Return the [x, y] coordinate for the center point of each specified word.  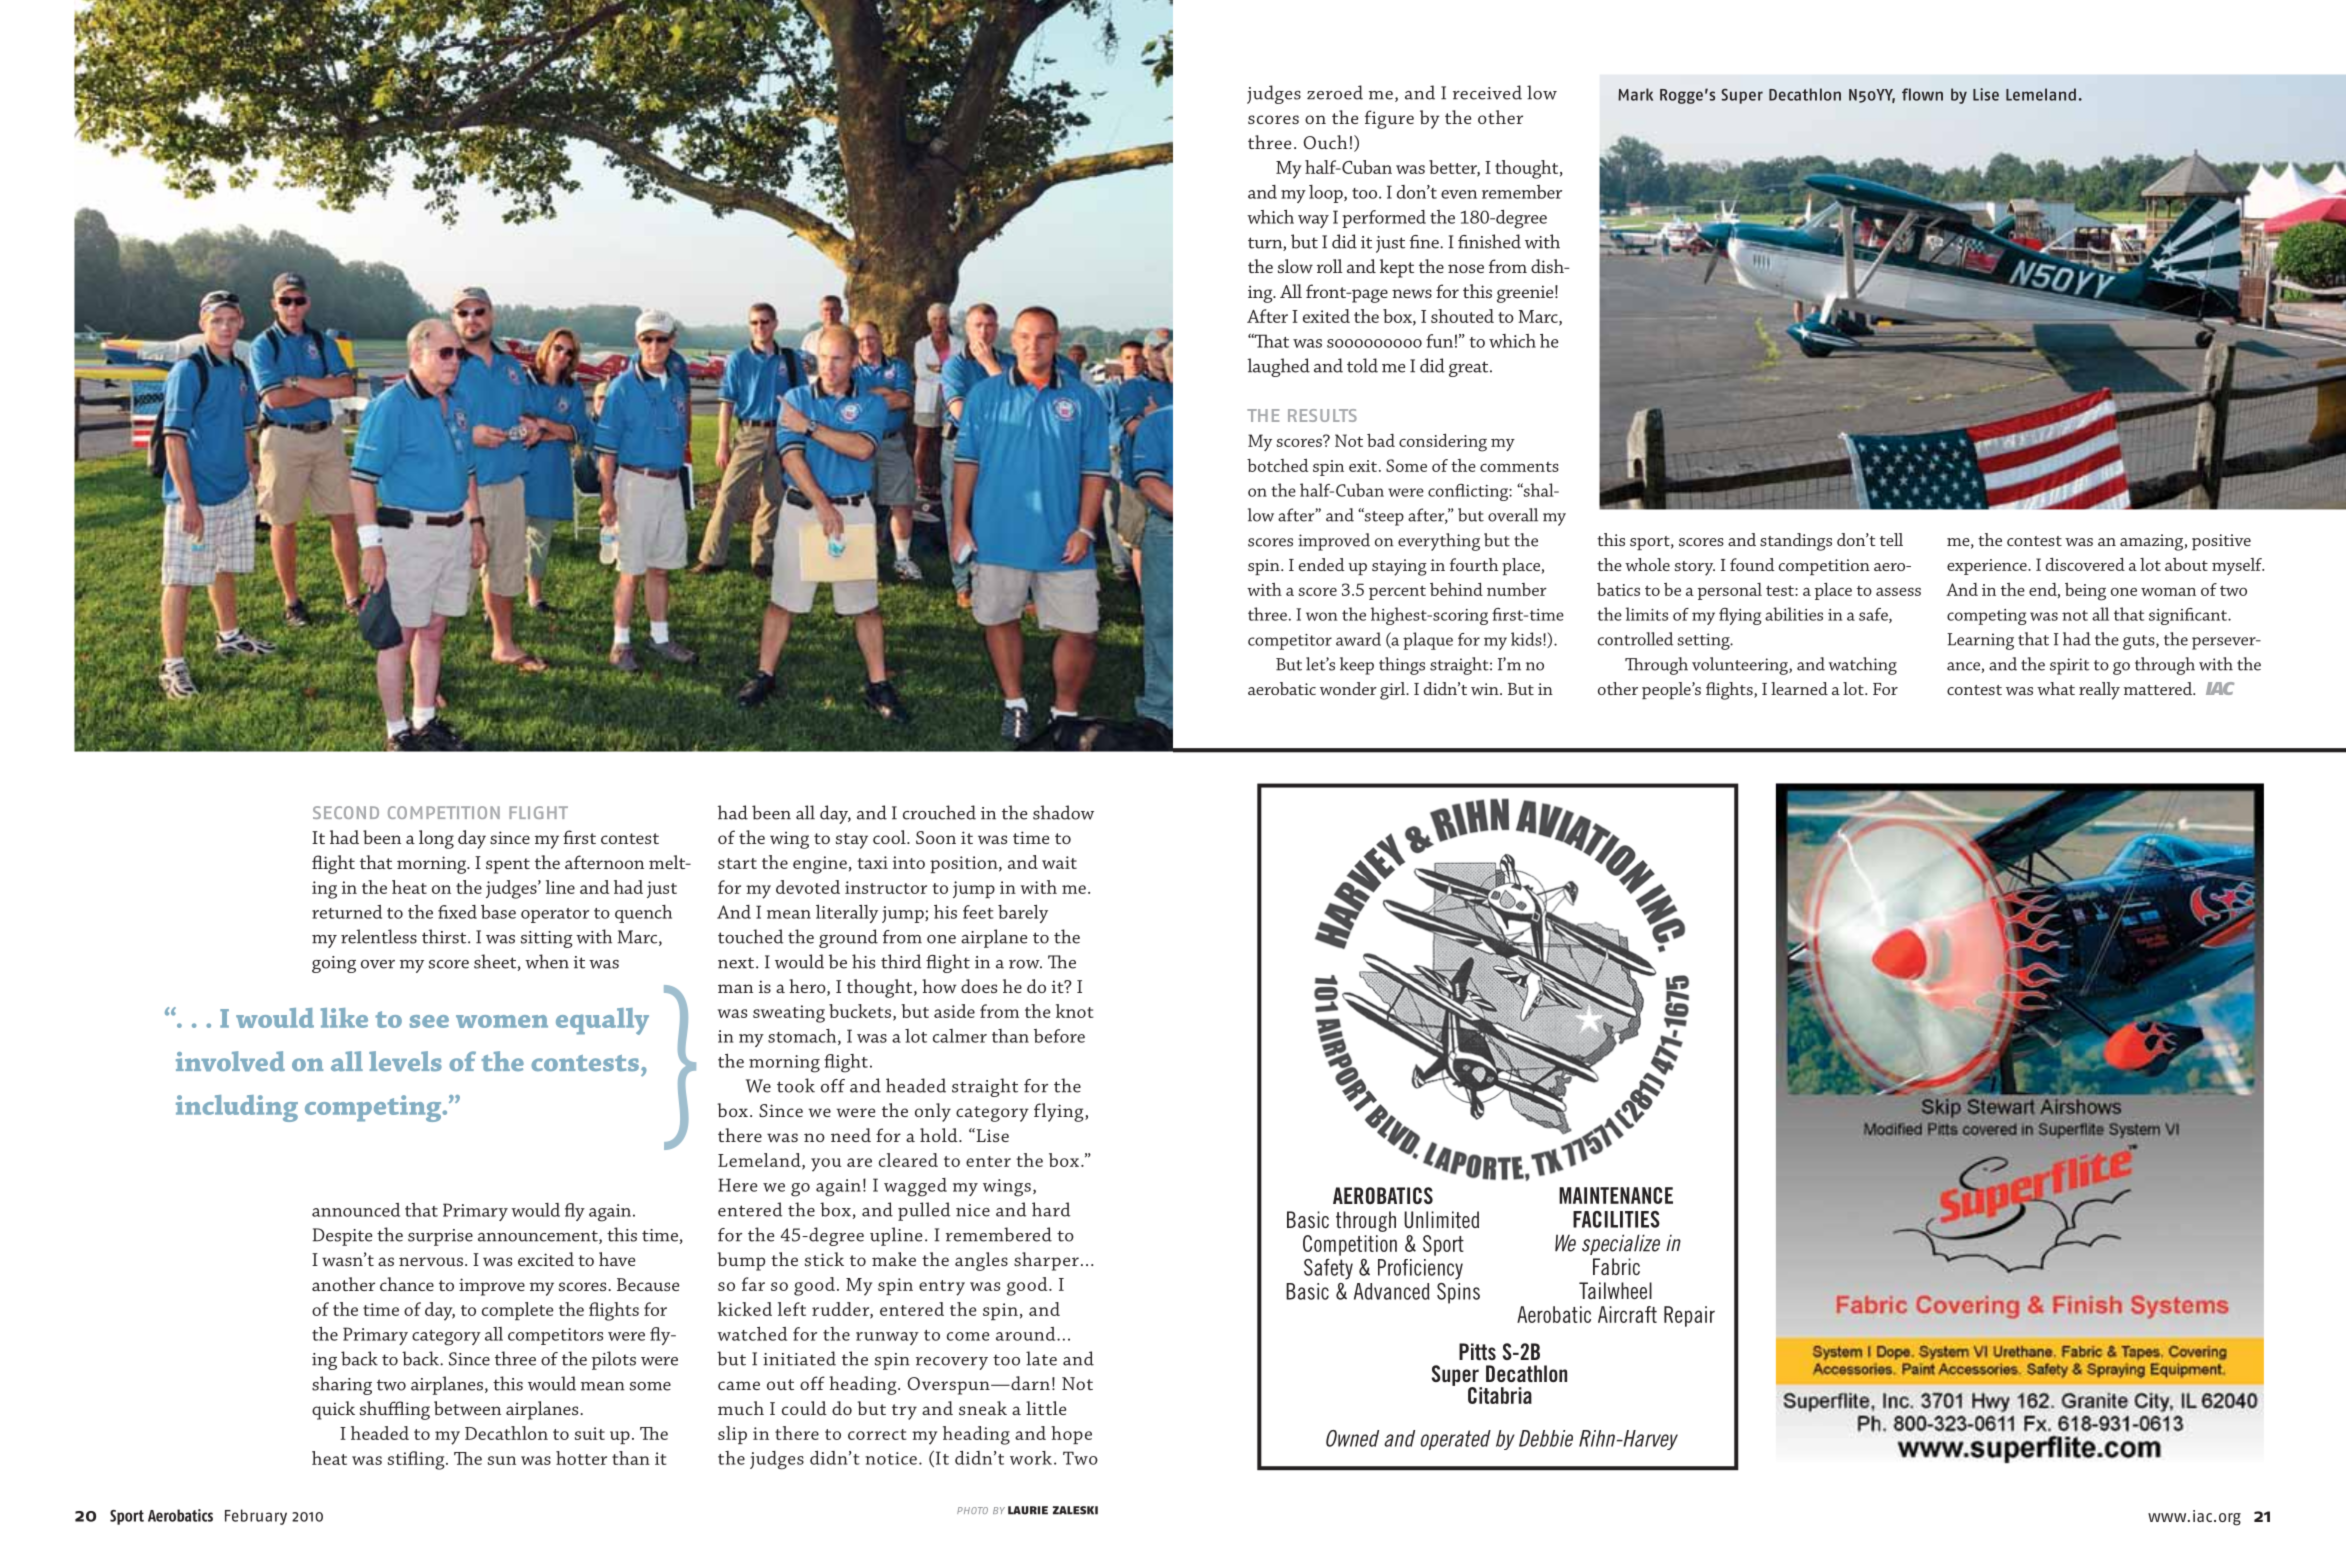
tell [1891, 539]
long [436, 839]
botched [1277, 465]
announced [356, 1210]
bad [1381, 440]
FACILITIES [1616, 1219]
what [2056, 688]
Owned [1352, 1438]
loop [1327, 194]
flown [1922, 94]
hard [1051, 1209]
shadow [1063, 812]
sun [502, 1460]
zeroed [1335, 92]
